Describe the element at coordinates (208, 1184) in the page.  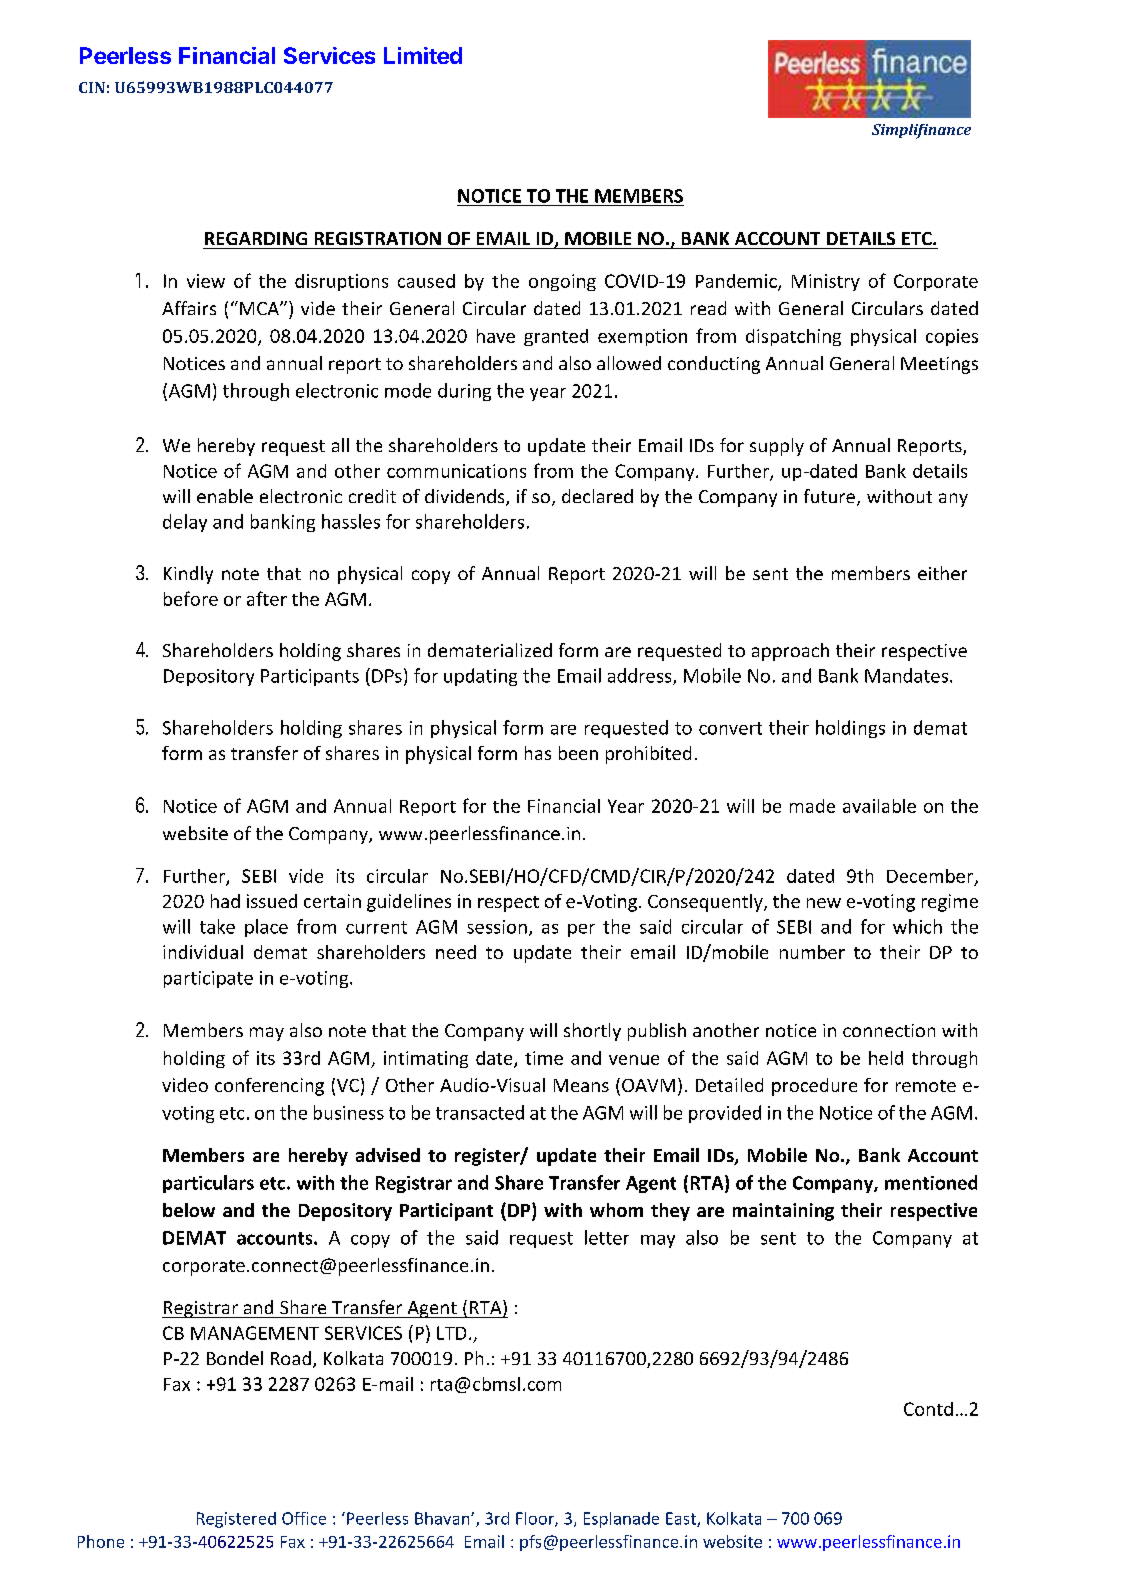
I see `particulars` at that location.
